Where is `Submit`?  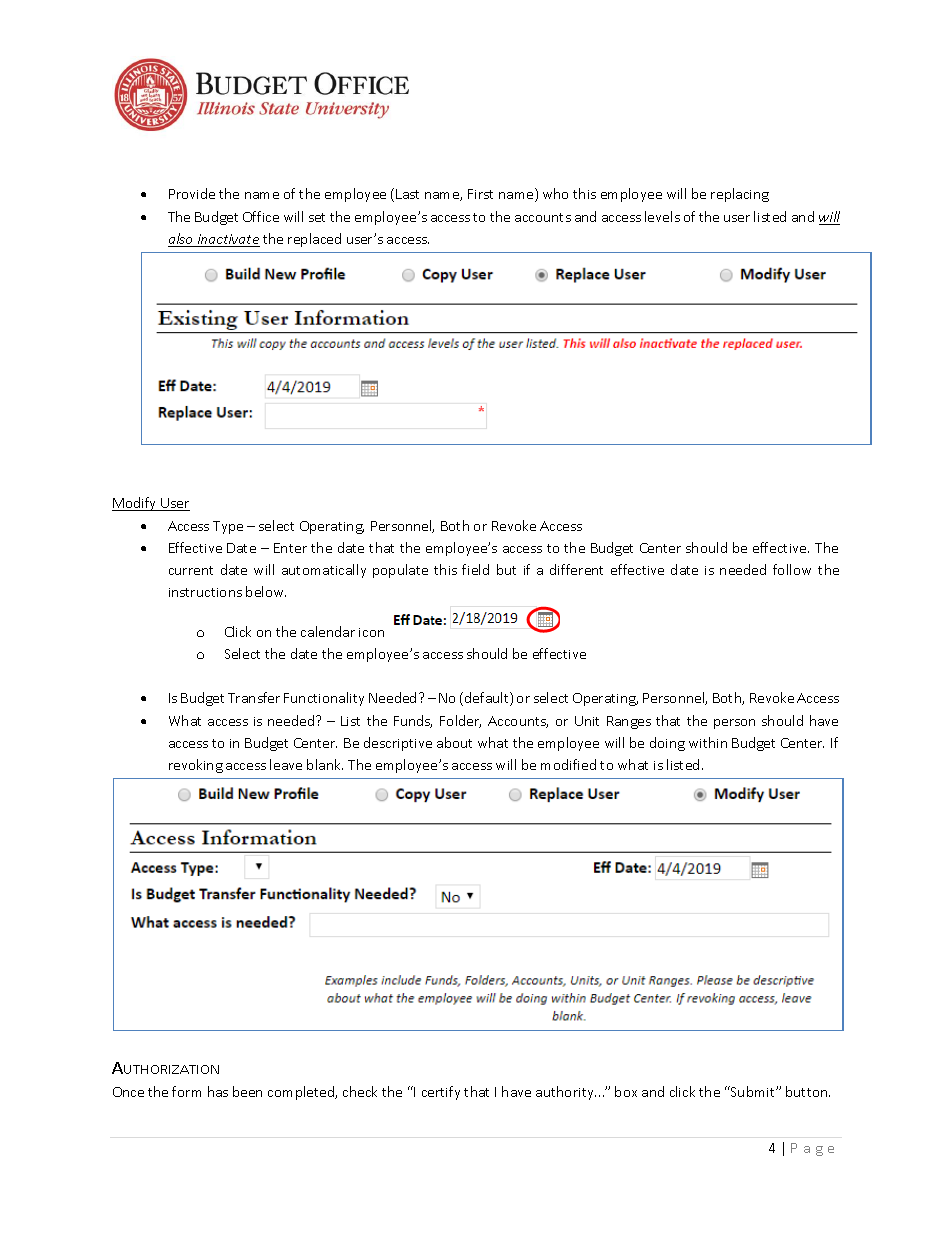 Submit is located at coordinates (753, 1091).
